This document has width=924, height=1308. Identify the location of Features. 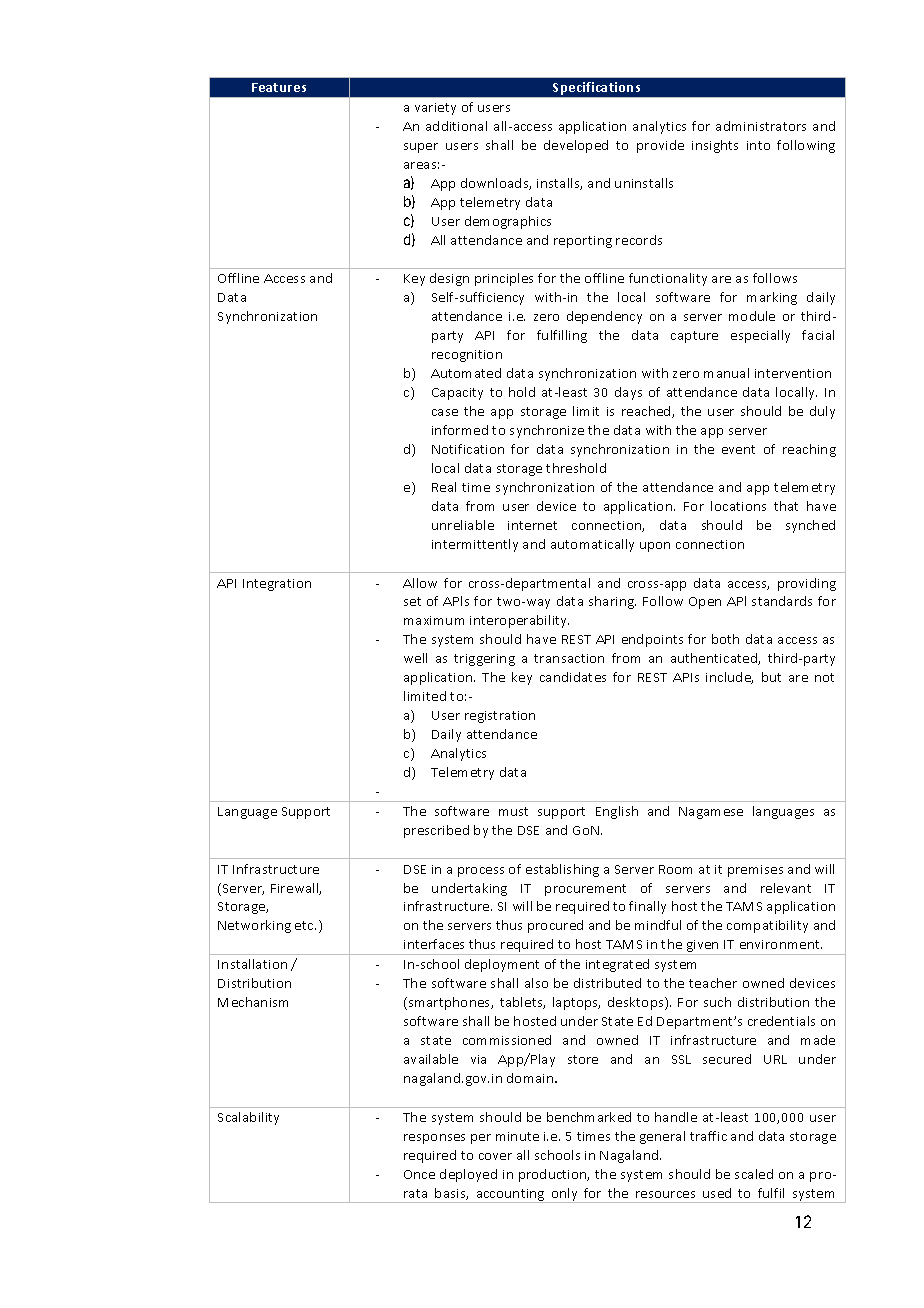
(279, 87).
